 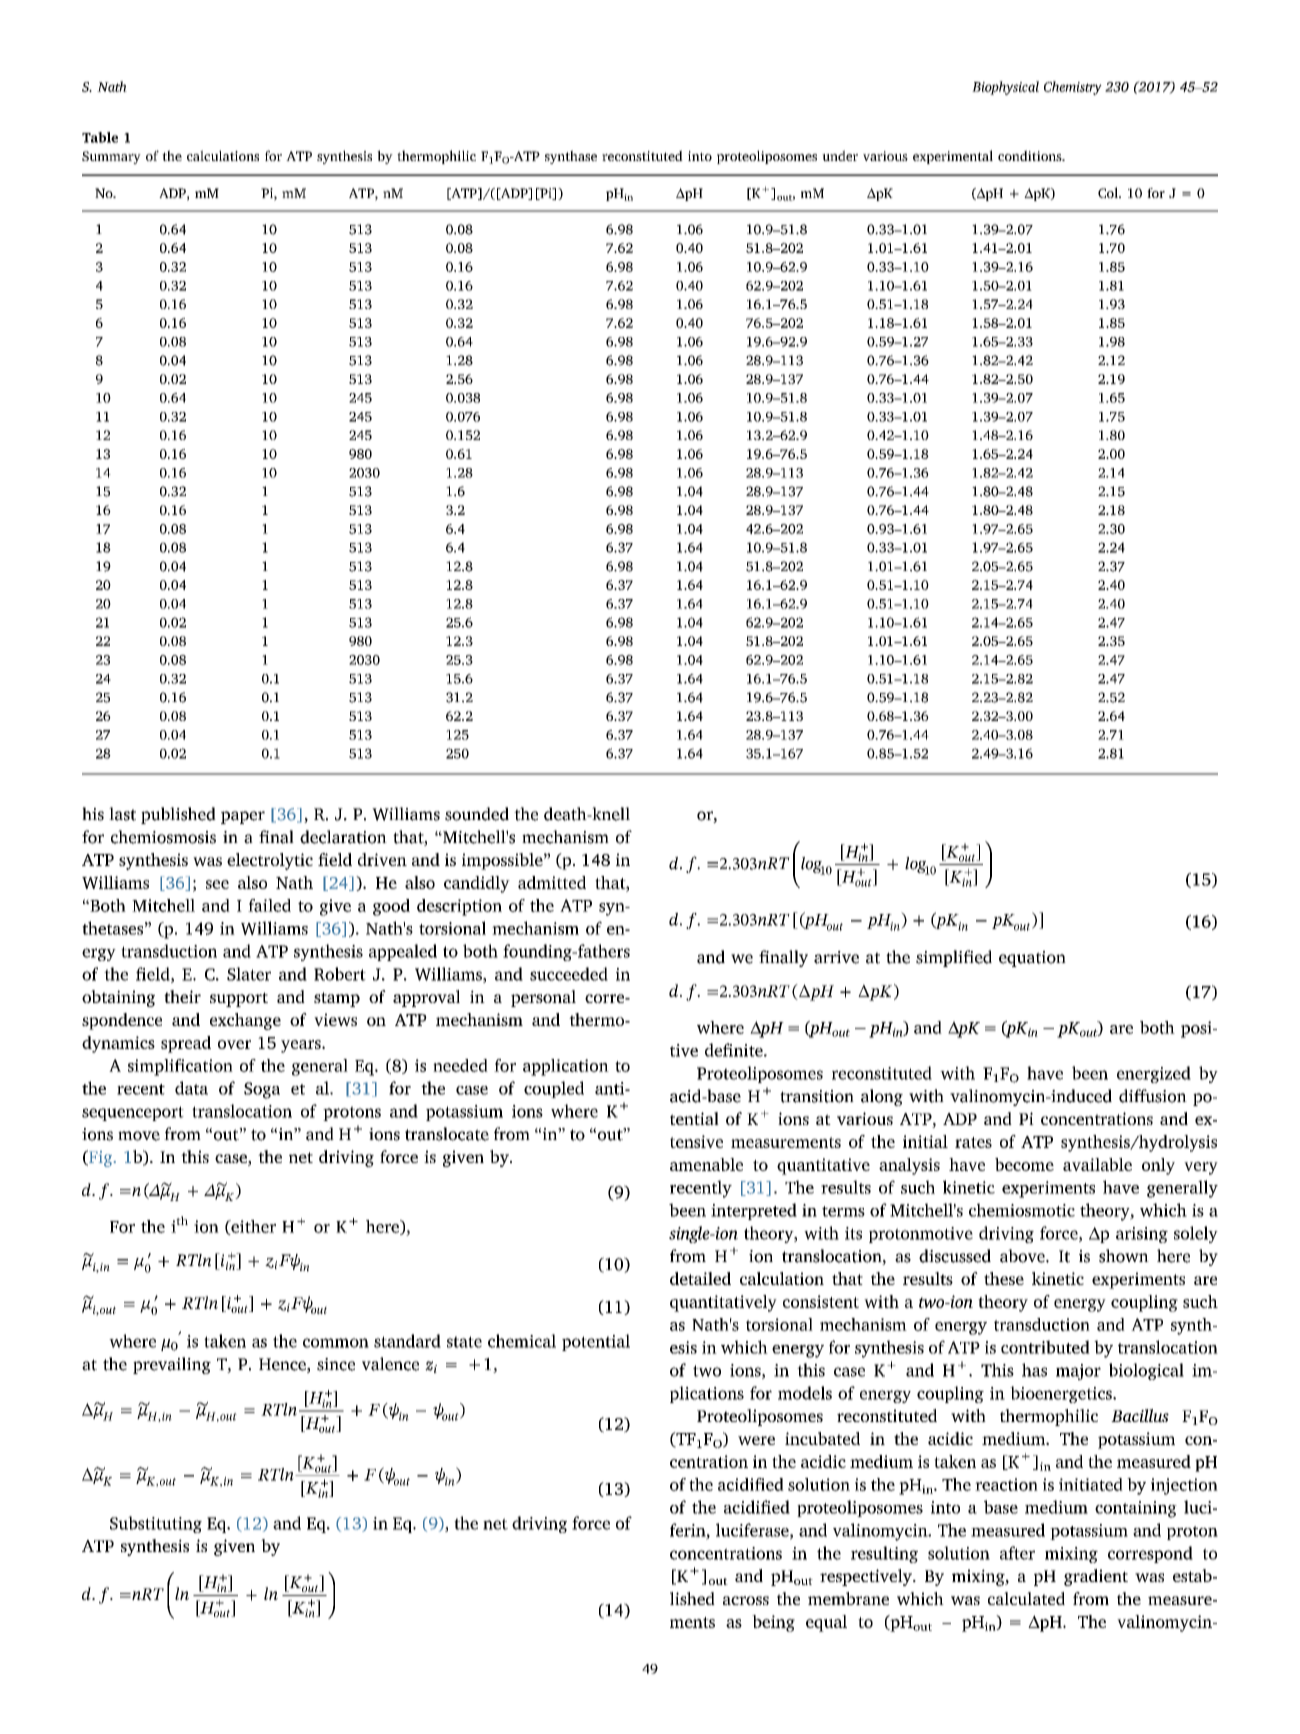 What do you see at coordinates (156, 1524) in the image?
I see `Substituting` at bounding box center [156, 1524].
